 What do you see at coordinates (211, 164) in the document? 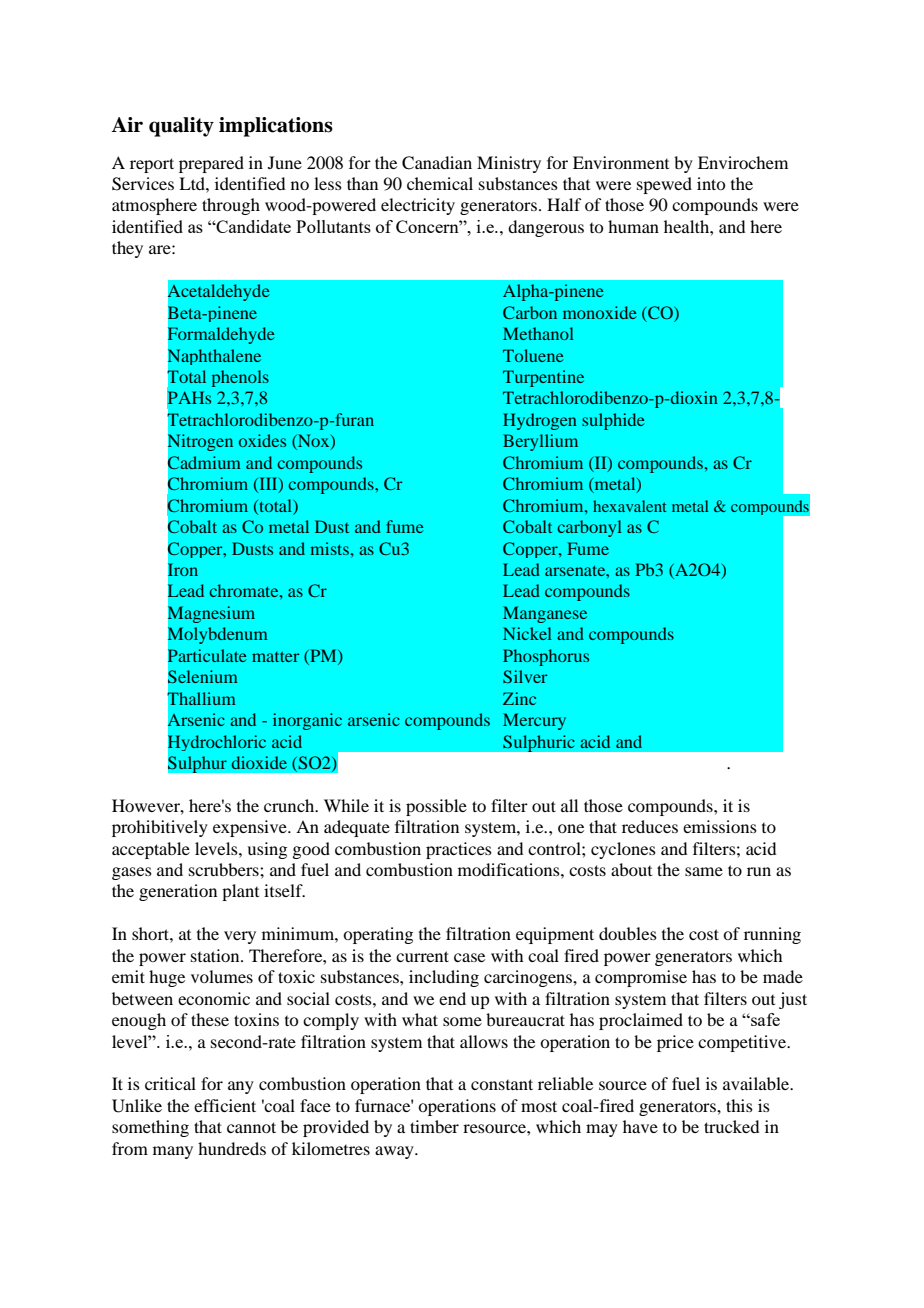
I see `prepared` at bounding box center [211, 164].
